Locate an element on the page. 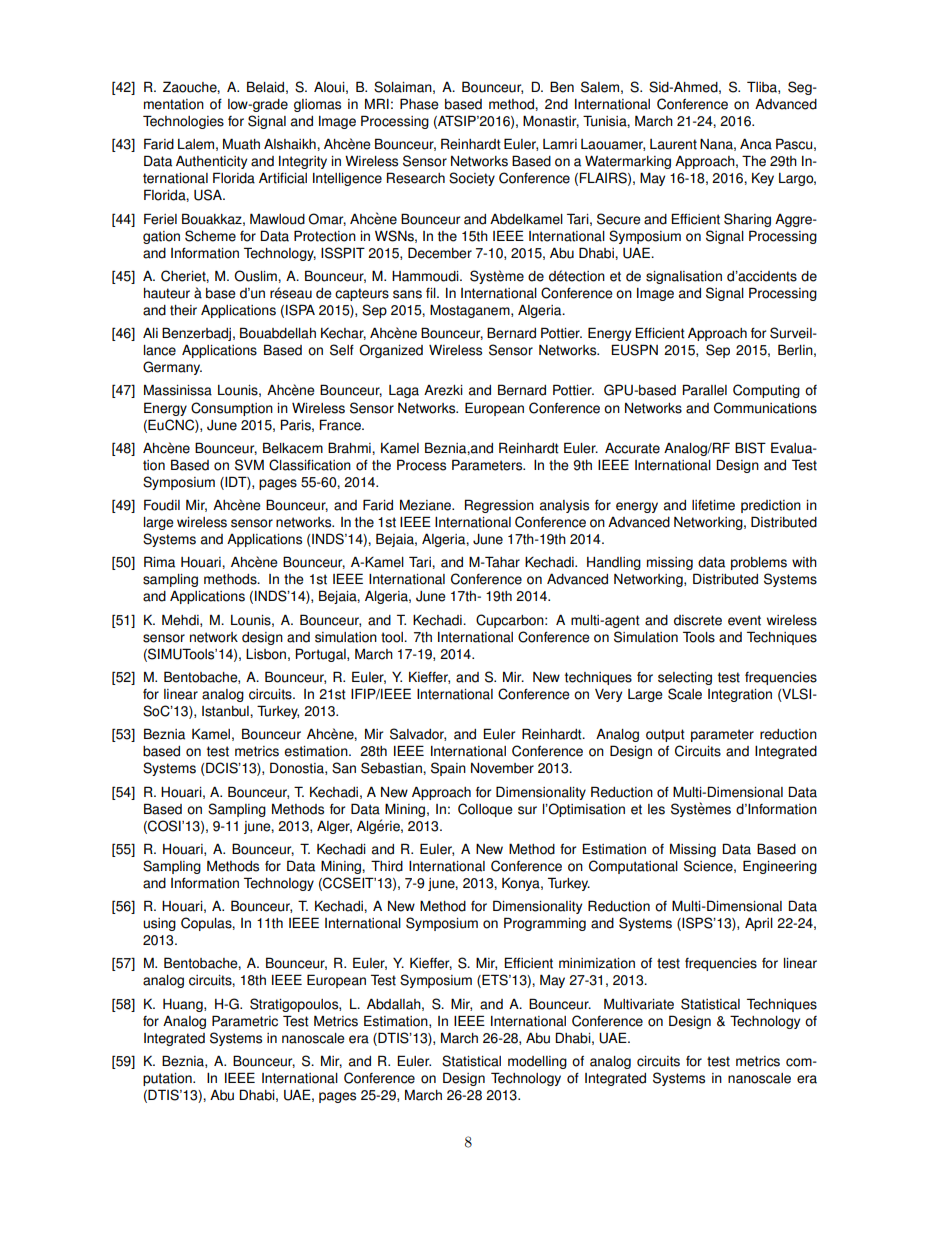  Rima is located at coordinates (159, 562).
